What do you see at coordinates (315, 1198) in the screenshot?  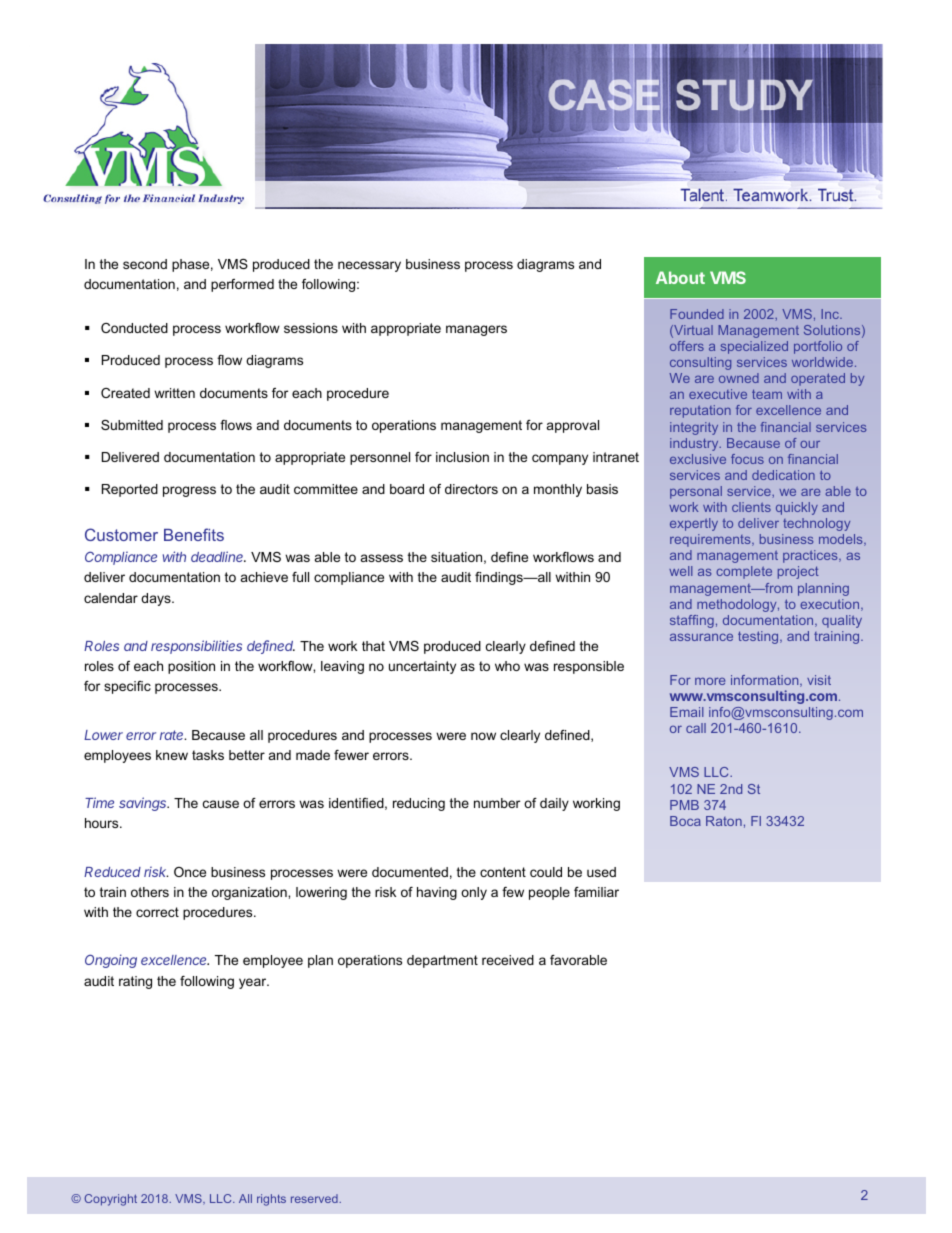 I see `reserved` at bounding box center [315, 1198].
